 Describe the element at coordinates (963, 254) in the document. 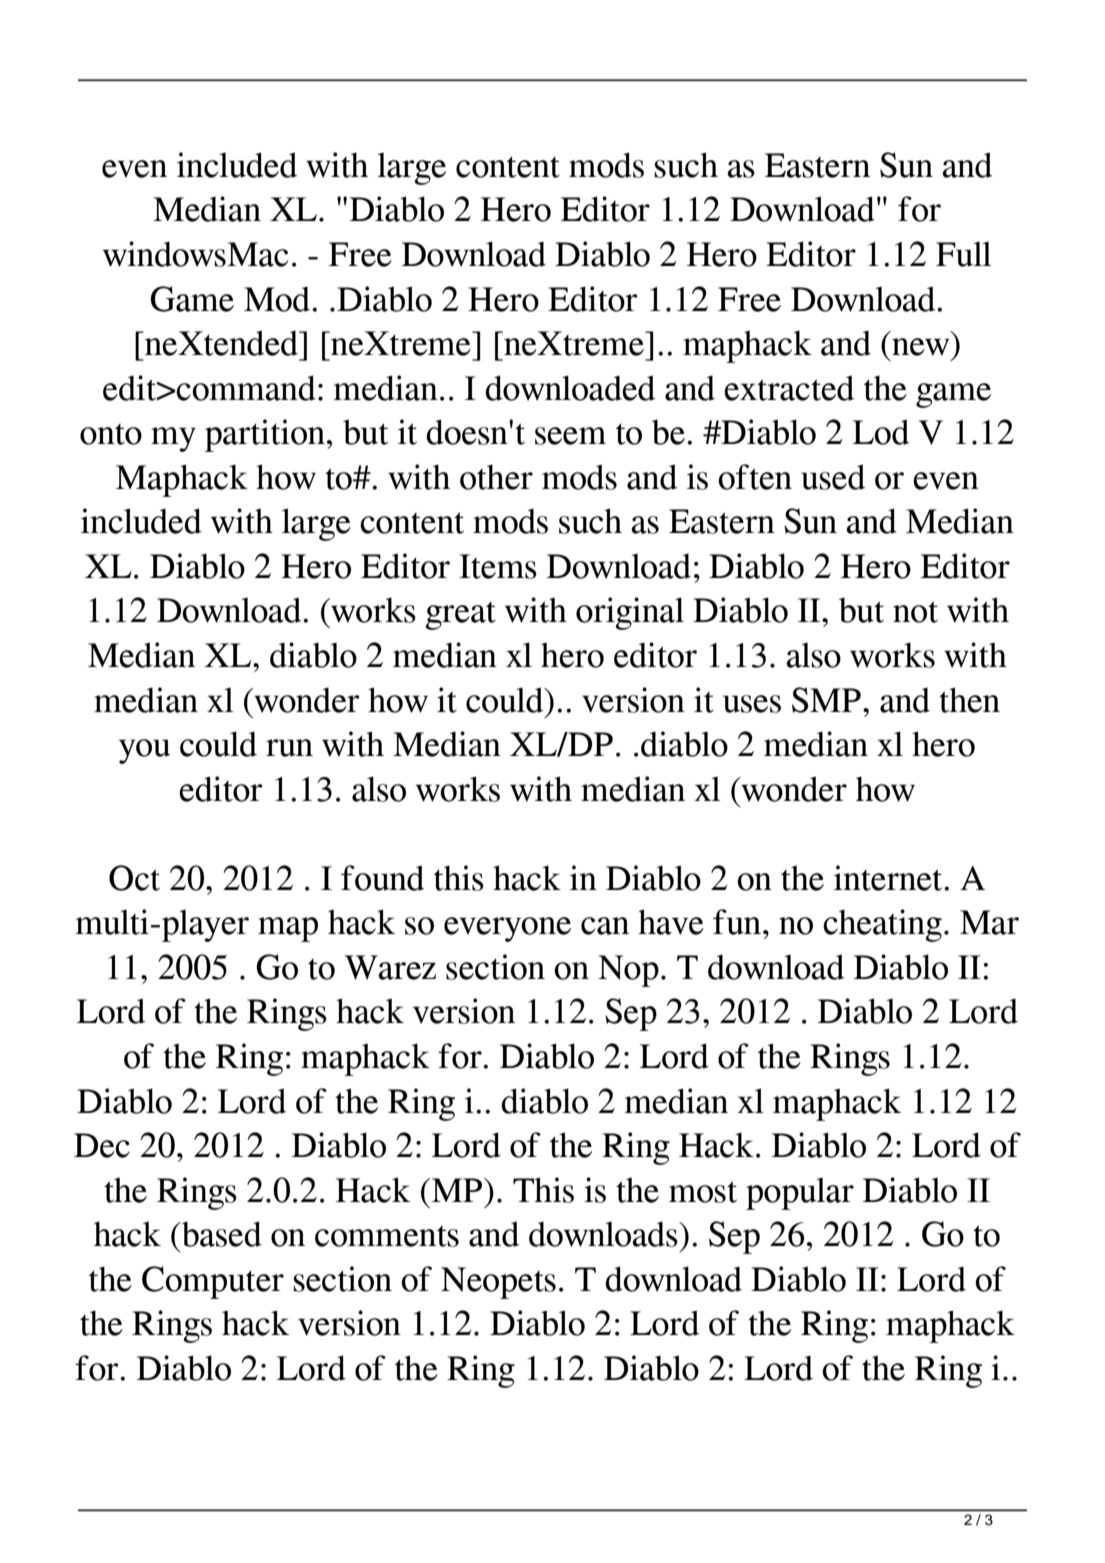

I see `Full` at that location.
